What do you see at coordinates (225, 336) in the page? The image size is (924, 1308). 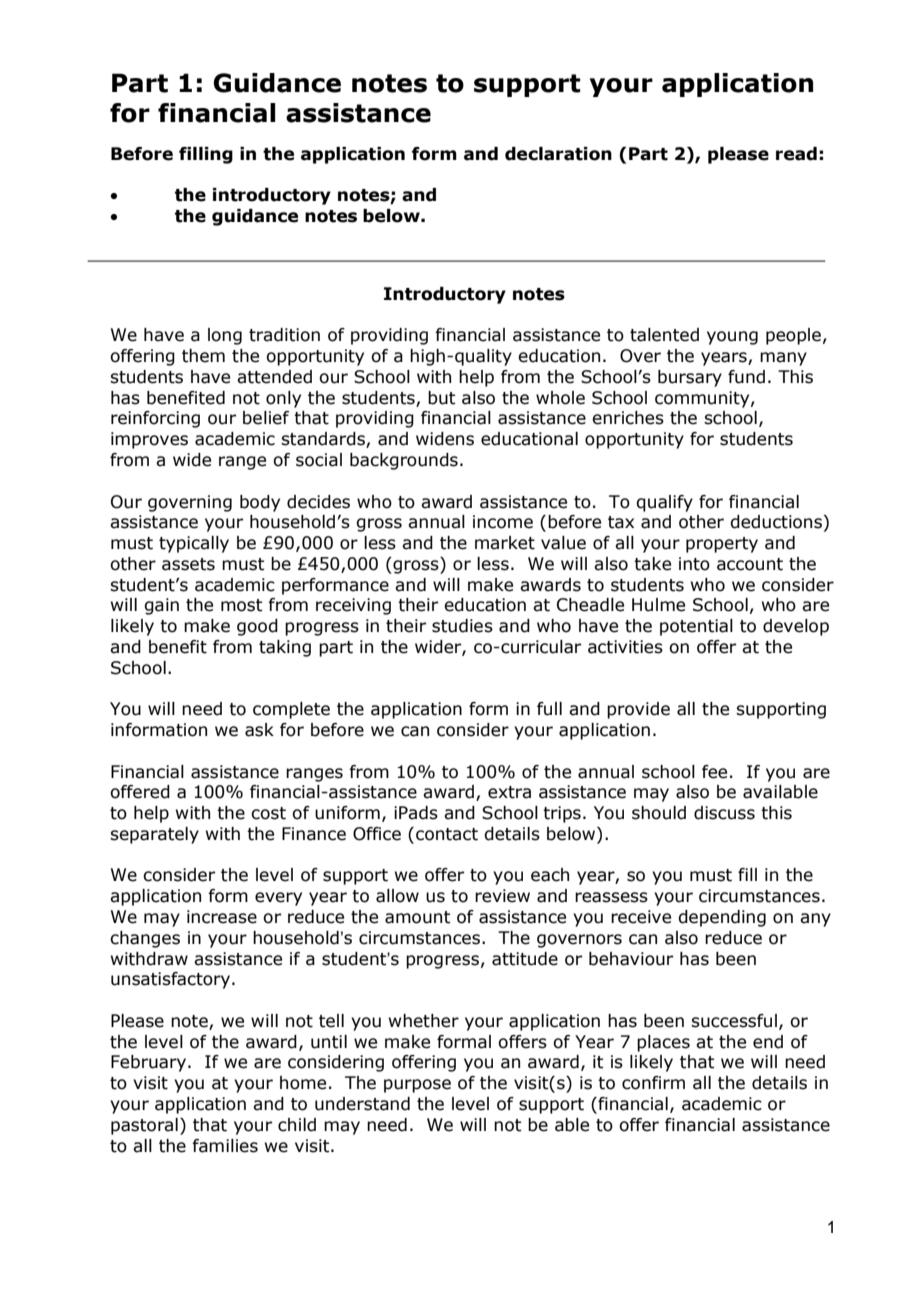 I see `long` at bounding box center [225, 336].
